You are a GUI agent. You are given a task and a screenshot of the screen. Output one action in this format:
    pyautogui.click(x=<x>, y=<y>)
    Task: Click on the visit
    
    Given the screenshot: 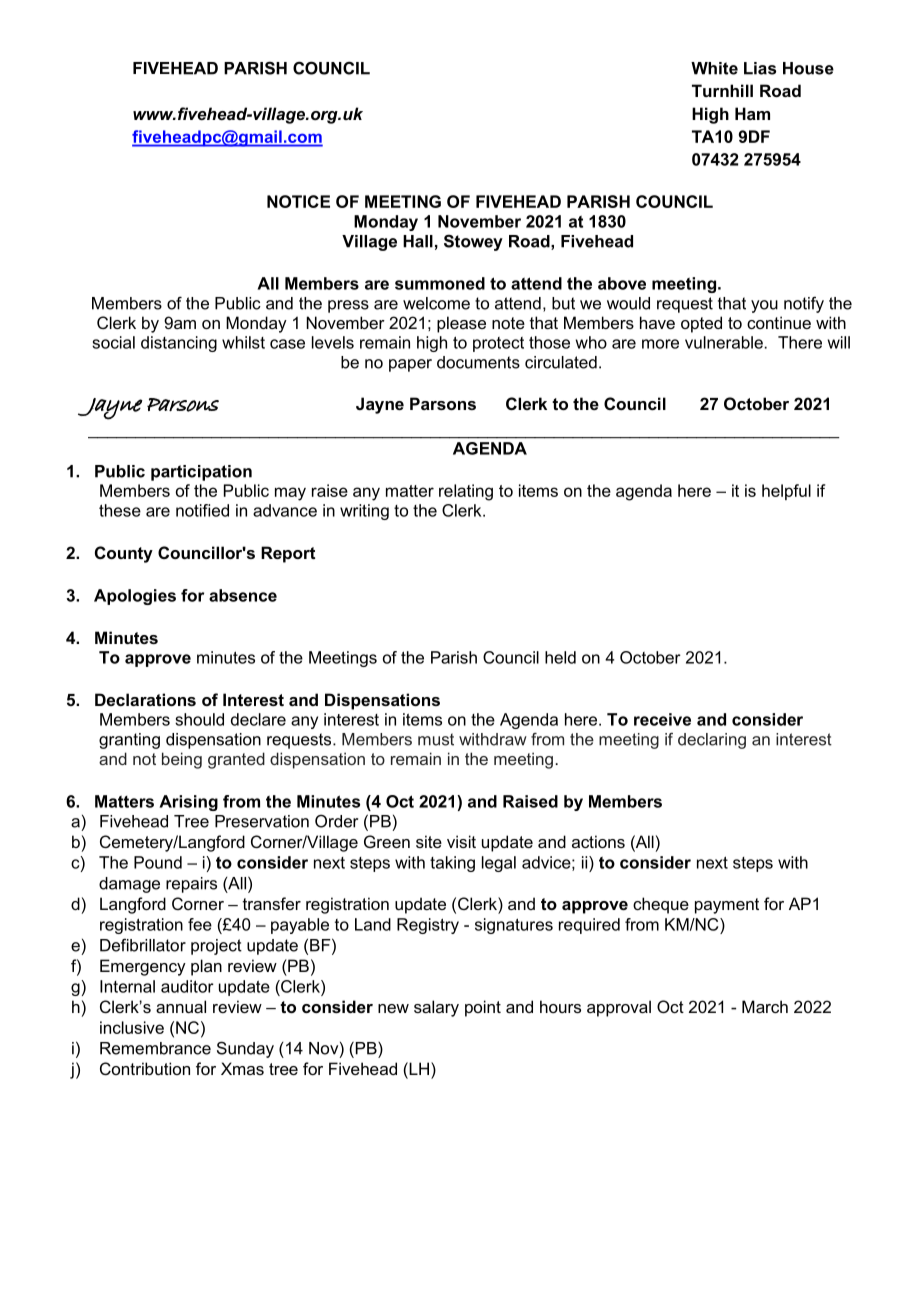 What is the action you would take?
    pyautogui.click(x=461, y=841)
